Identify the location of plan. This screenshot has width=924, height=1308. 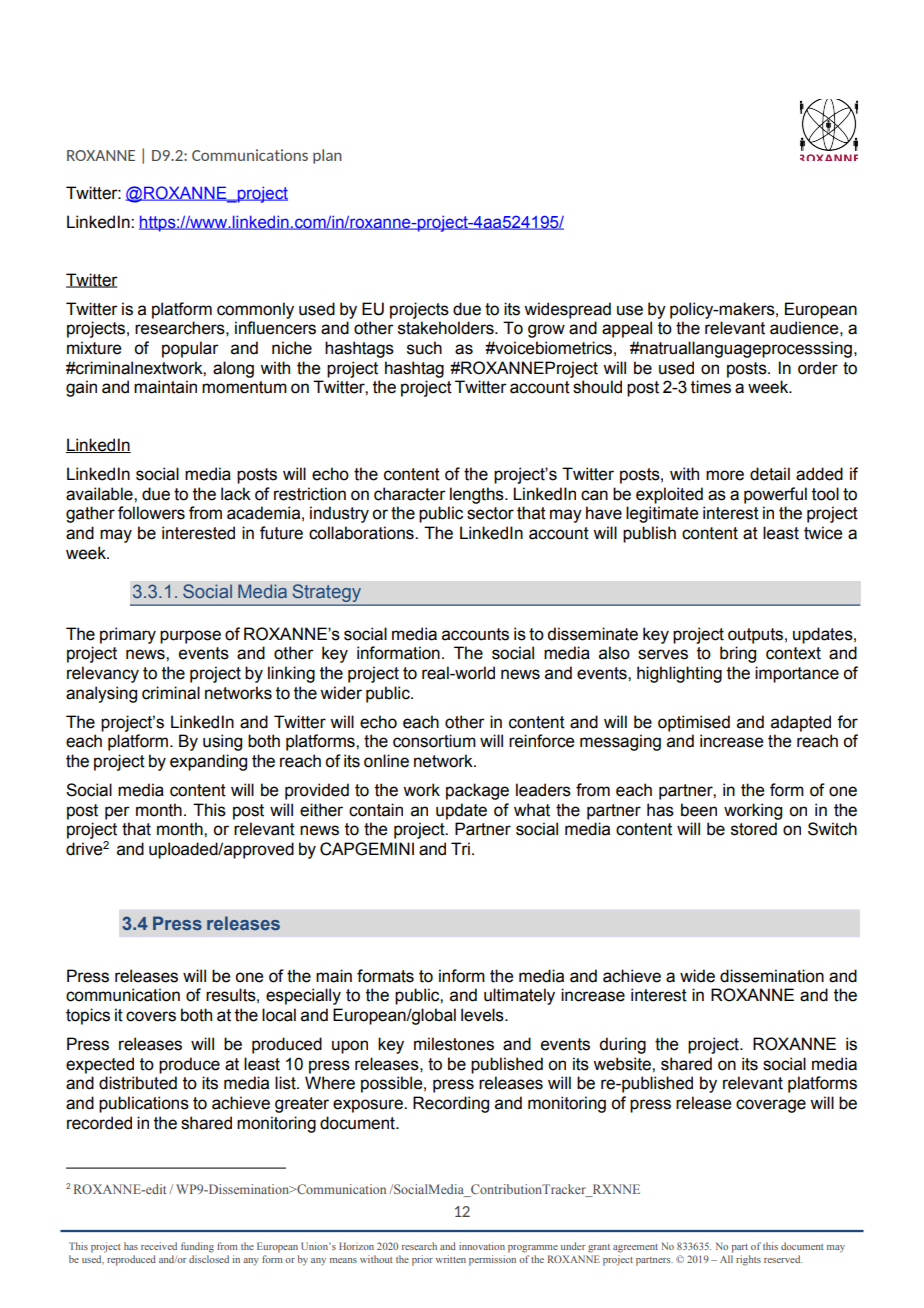
(327, 156).
